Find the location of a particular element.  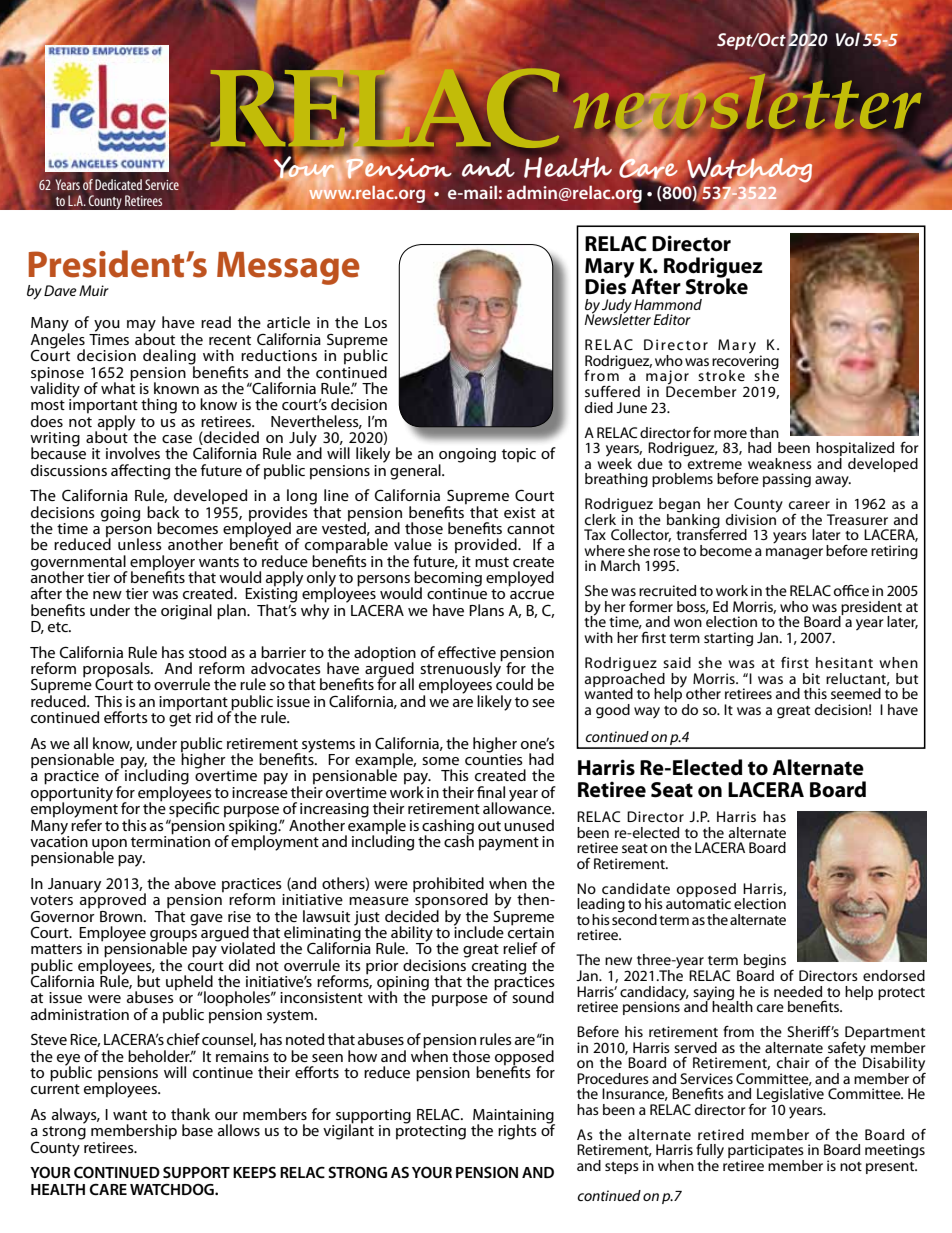

provided is located at coordinates (487, 546).
